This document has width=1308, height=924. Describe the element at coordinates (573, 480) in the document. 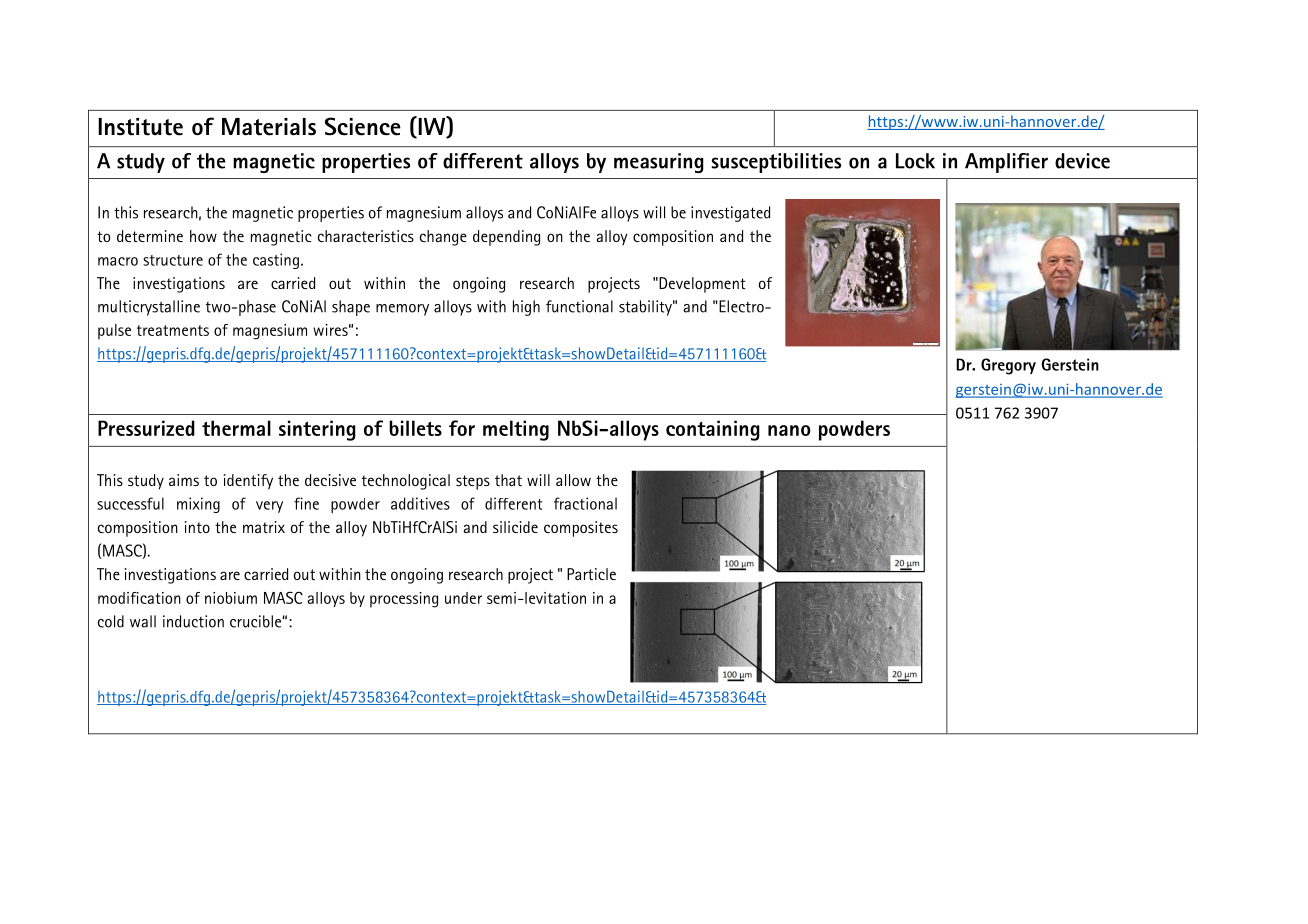

I see `allow` at that location.
